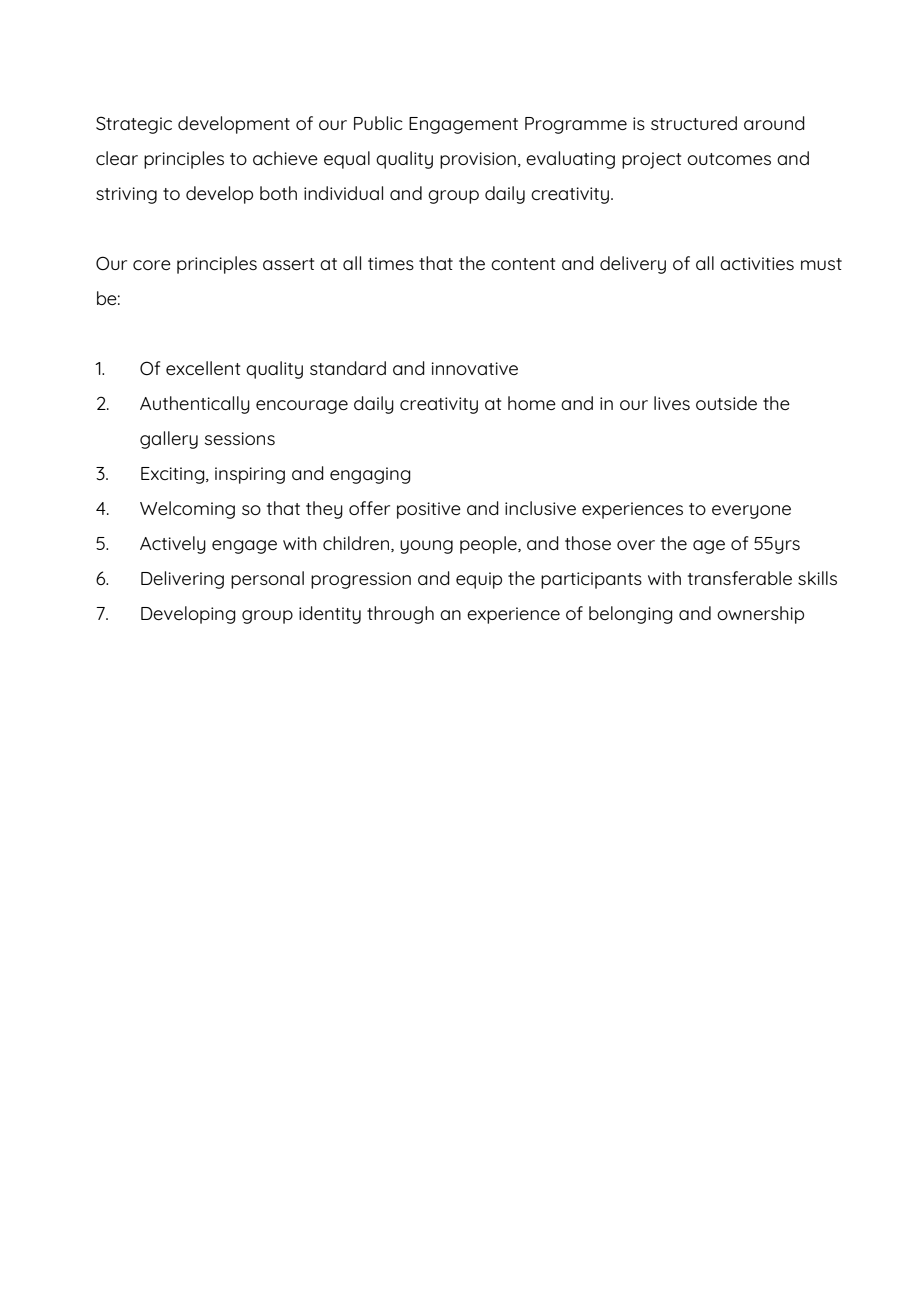 The height and width of the document is (1308, 924). Describe the element at coordinates (478, 160) in the document. I see `provision` at that location.
